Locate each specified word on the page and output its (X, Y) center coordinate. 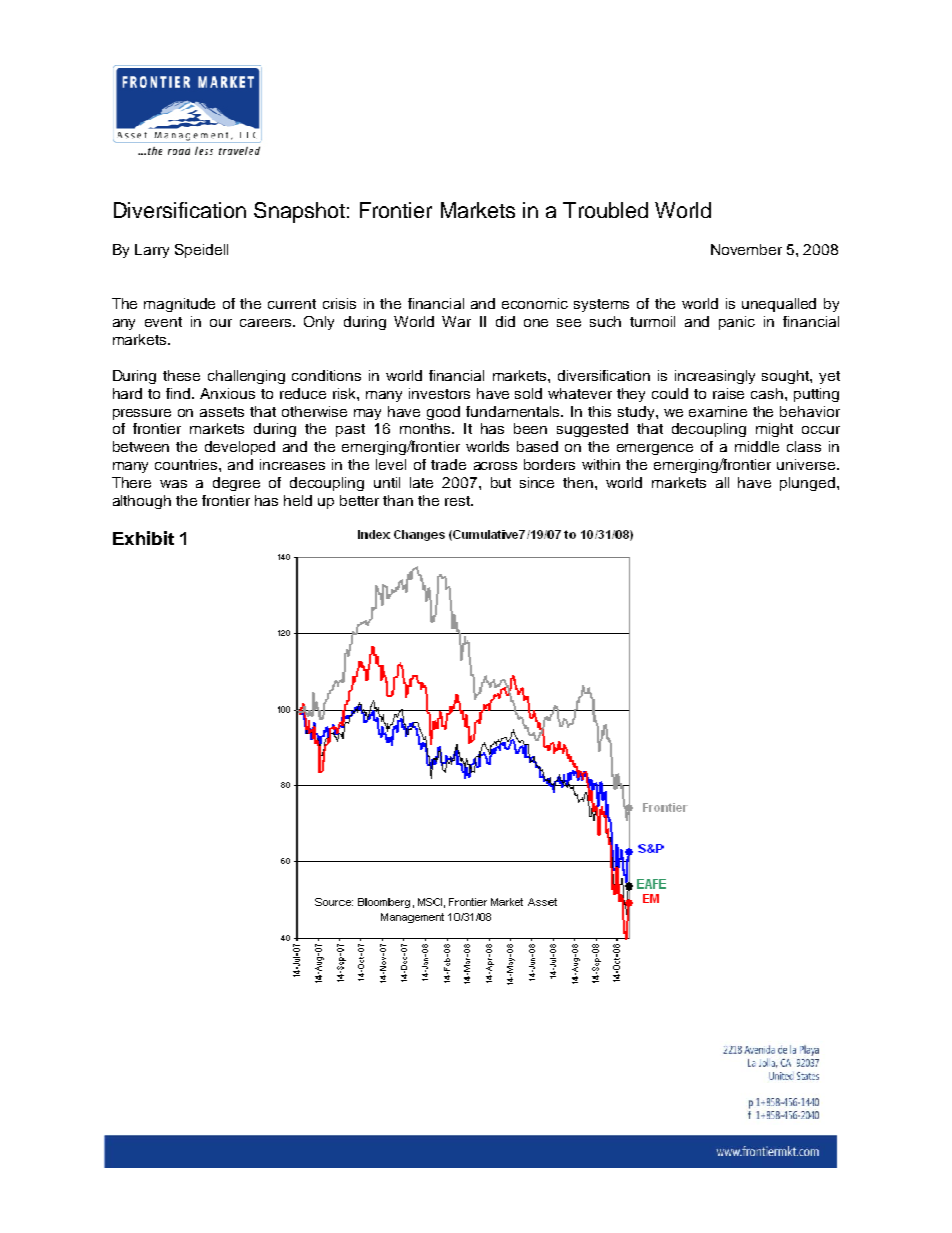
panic (737, 323)
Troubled (605, 210)
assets (222, 412)
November (746, 249)
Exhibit (143, 538)
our (221, 323)
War (456, 321)
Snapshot (299, 212)
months (426, 428)
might (774, 430)
